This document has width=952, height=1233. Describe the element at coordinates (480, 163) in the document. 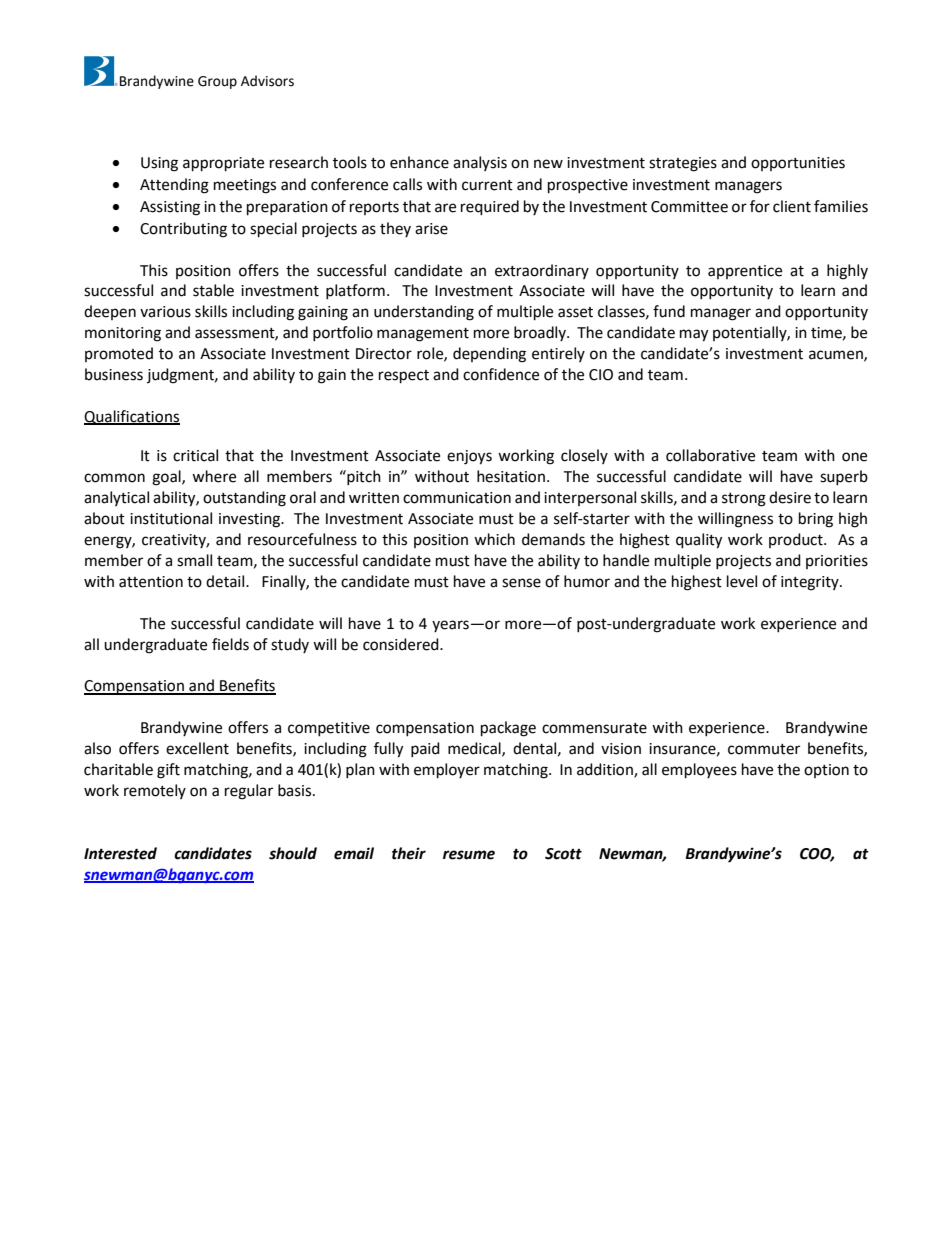

I see `analysis` at that location.
